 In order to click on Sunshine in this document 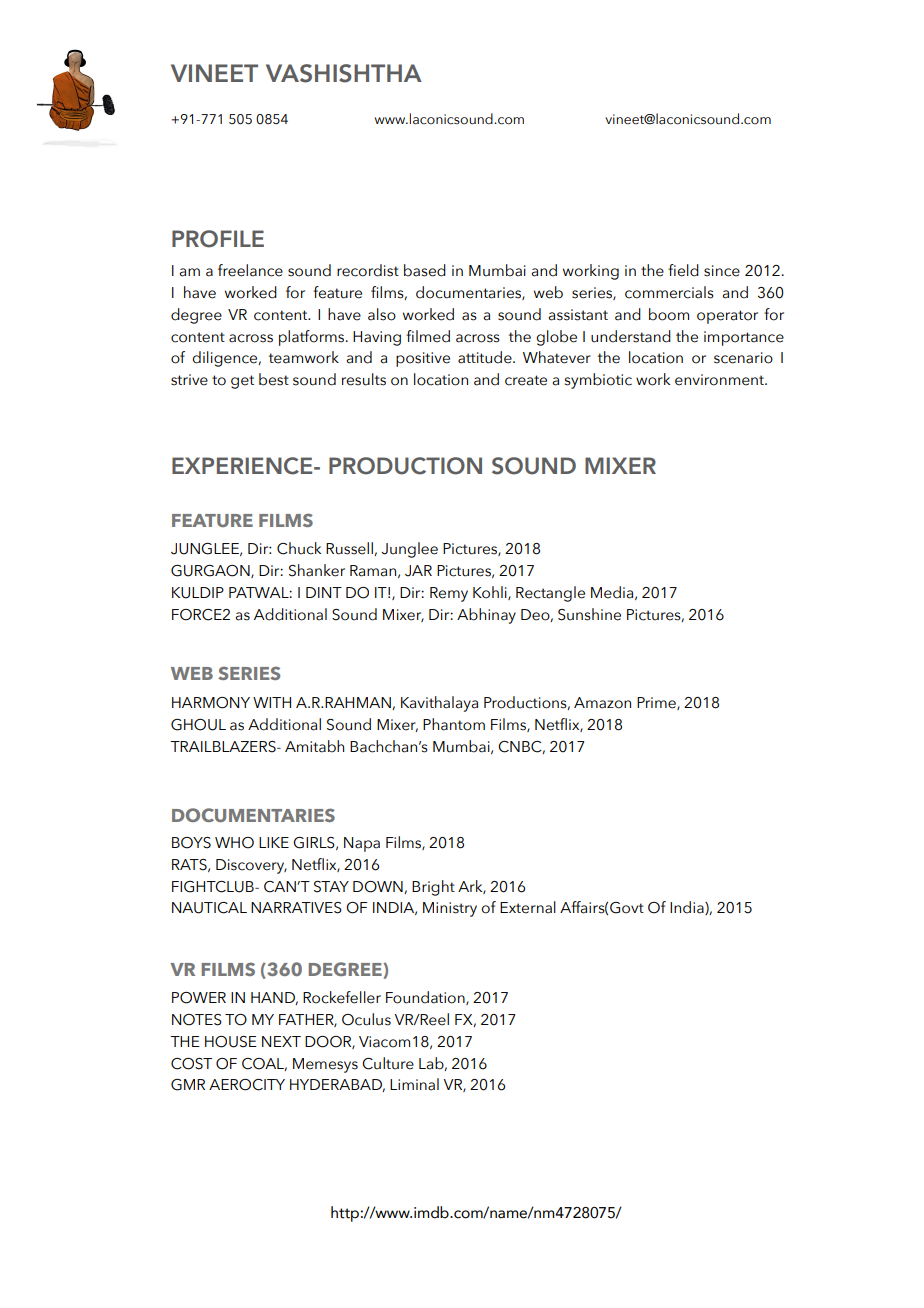, I will do `click(589, 614)`.
